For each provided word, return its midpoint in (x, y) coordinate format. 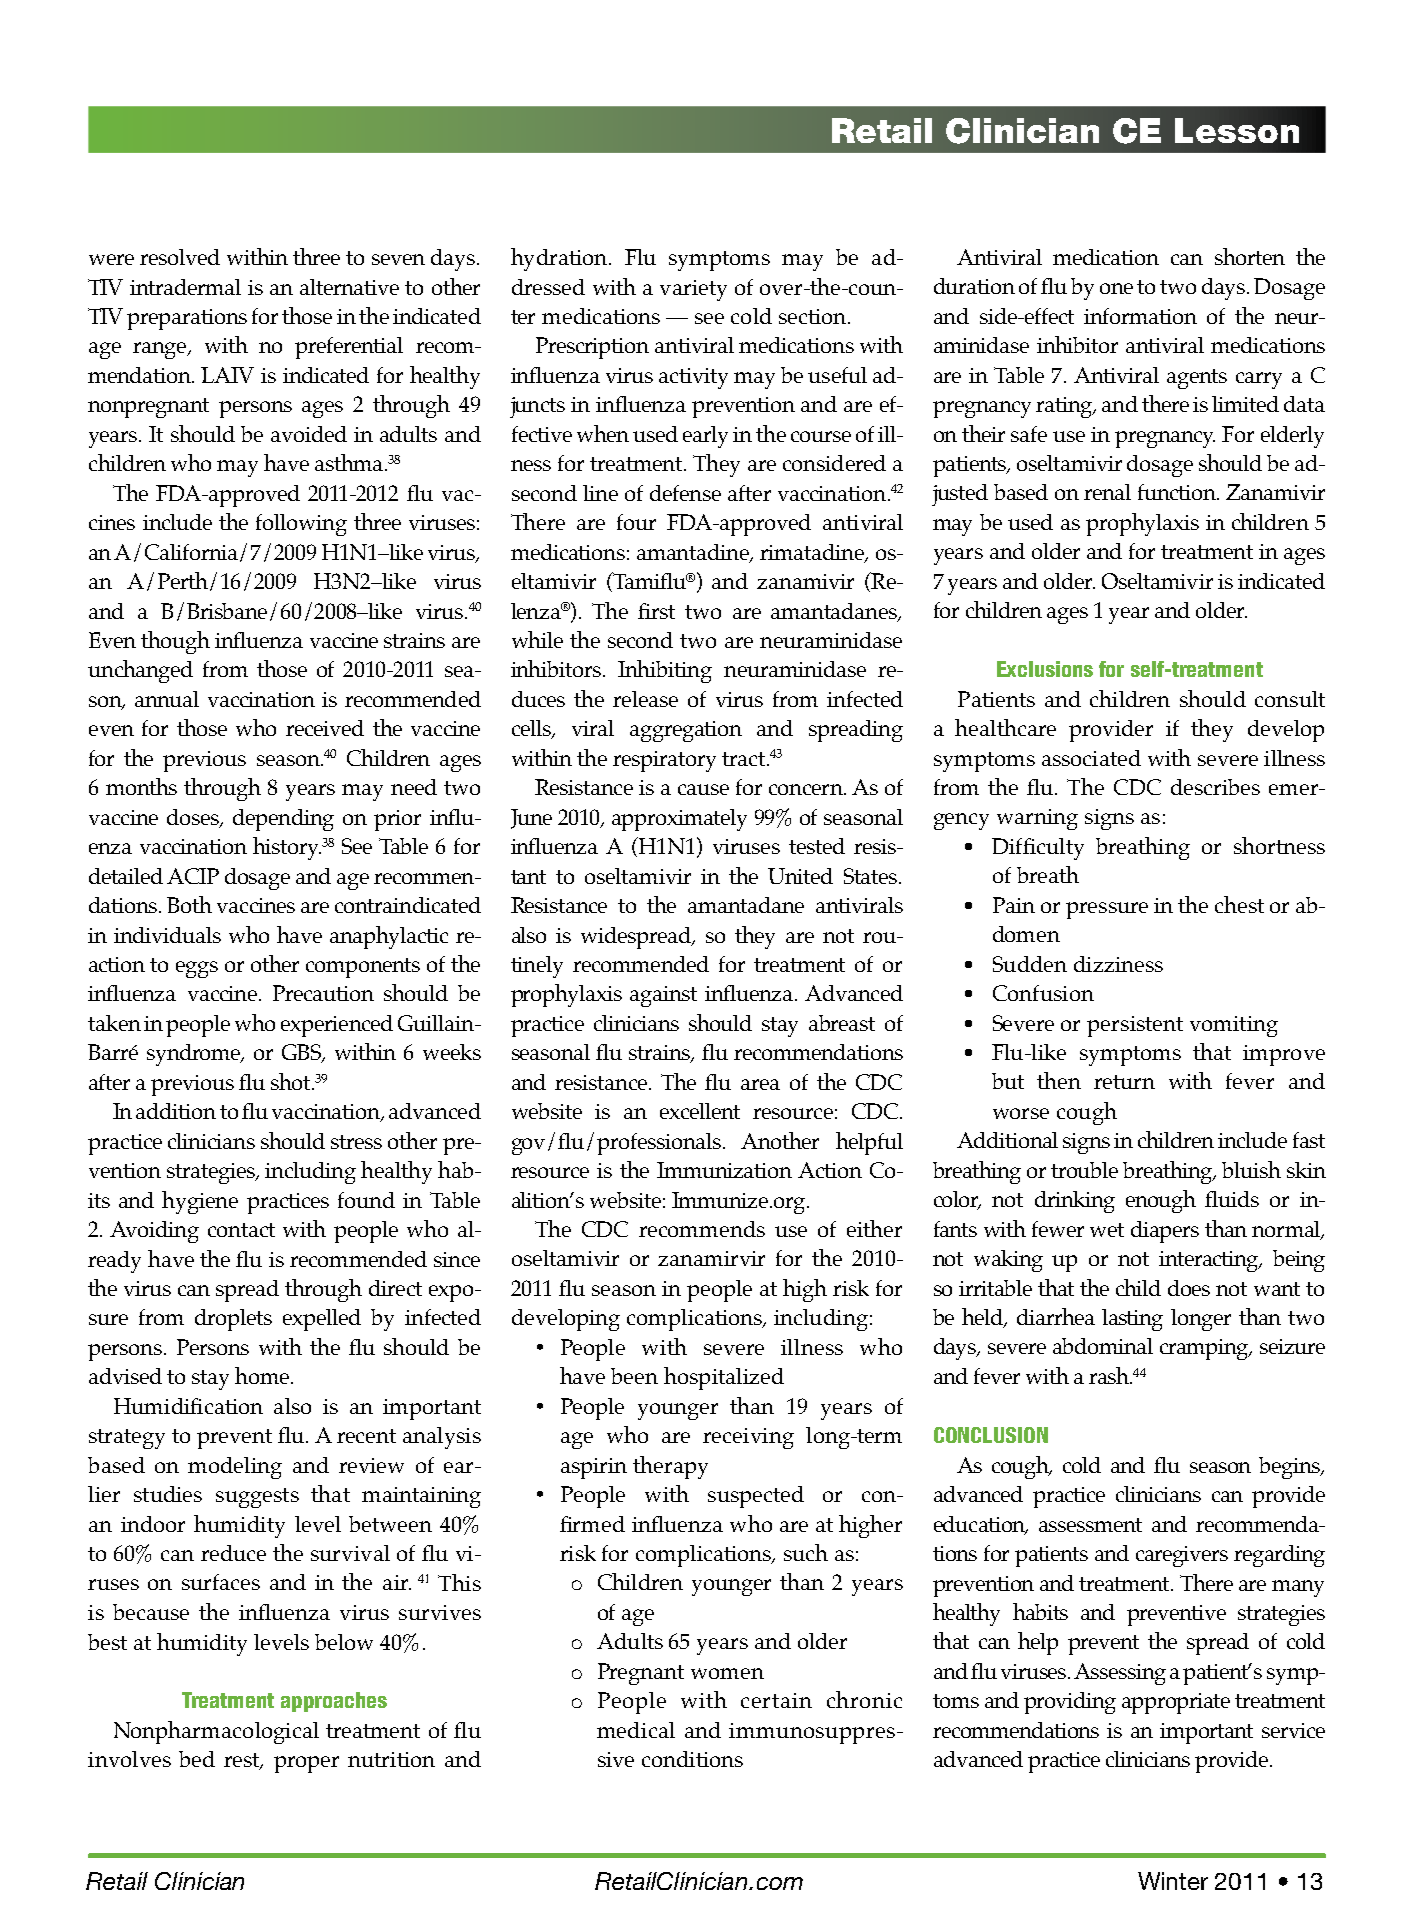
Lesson (1237, 130)
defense (685, 493)
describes (1215, 787)
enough (1161, 1201)
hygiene (200, 1202)
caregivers (1182, 1556)
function (1178, 492)
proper (306, 1764)
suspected (756, 1497)
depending (283, 820)
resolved (180, 257)
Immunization (724, 1170)
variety (693, 290)
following (301, 525)
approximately (679, 820)
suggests (257, 1498)
